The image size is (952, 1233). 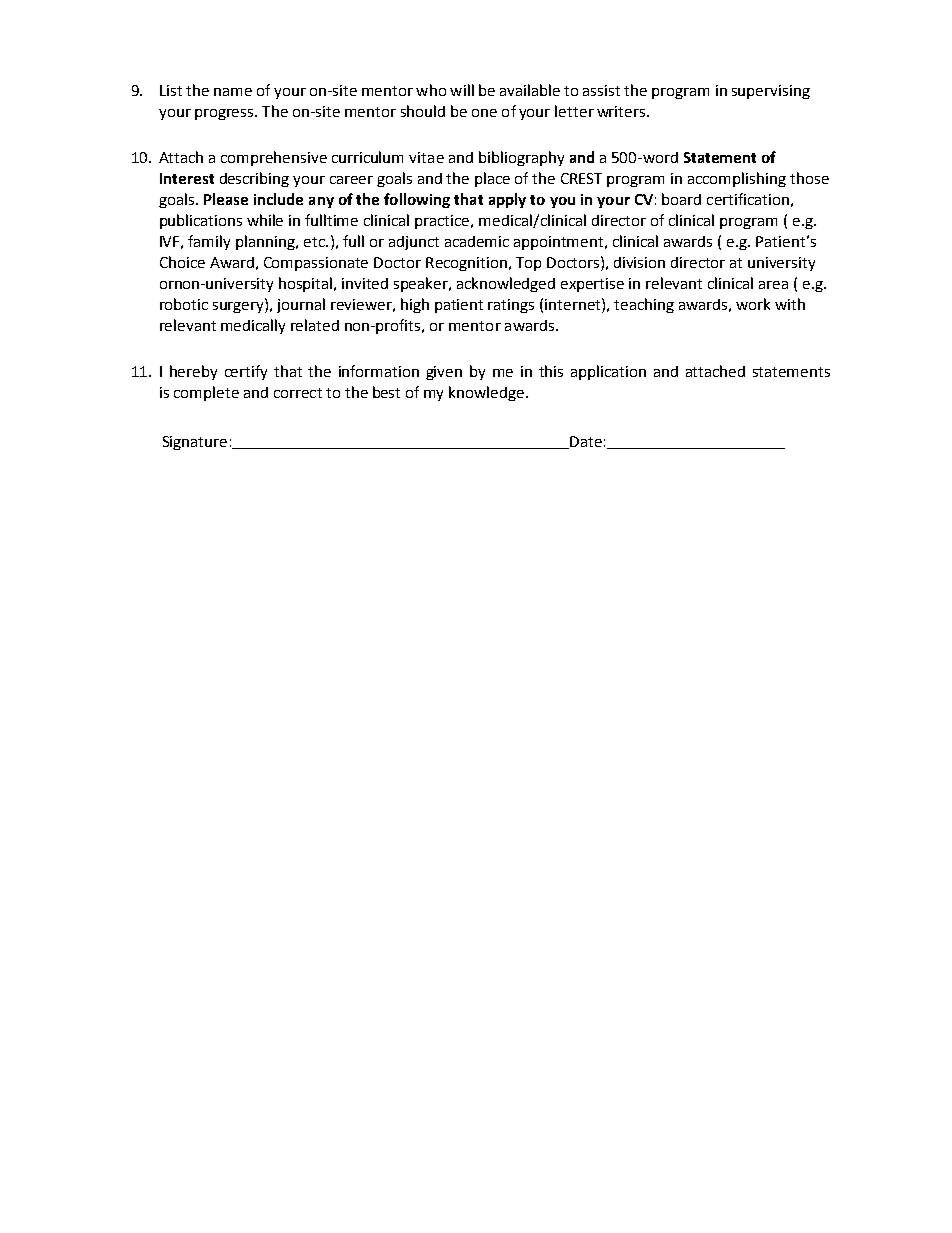 What do you see at coordinates (195, 443) in the screenshot?
I see `Signature` at bounding box center [195, 443].
